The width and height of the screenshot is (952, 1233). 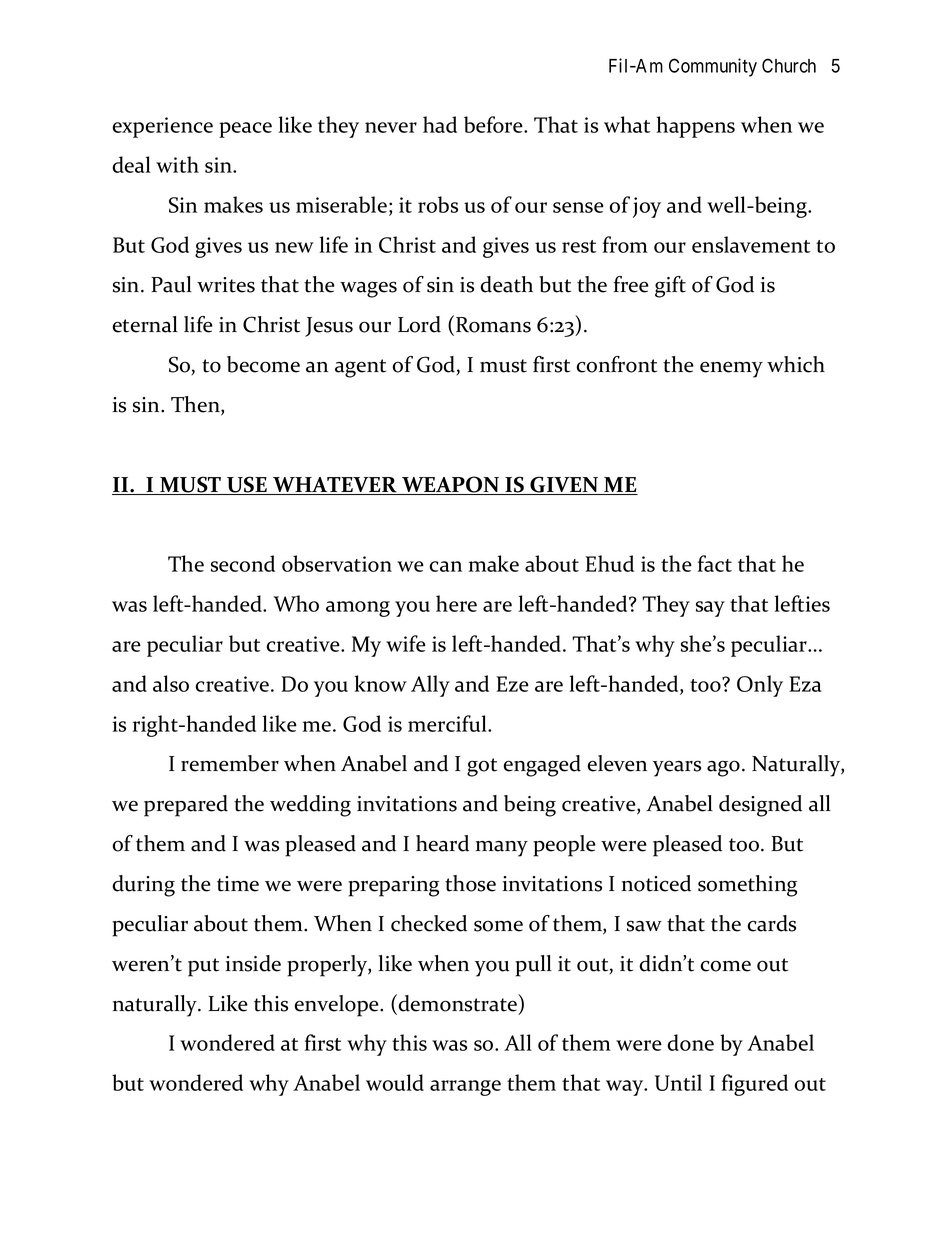 What do you see at coordinates (203, 967) in the screenshot?
I see `put` at bounding box center [203, 967].
